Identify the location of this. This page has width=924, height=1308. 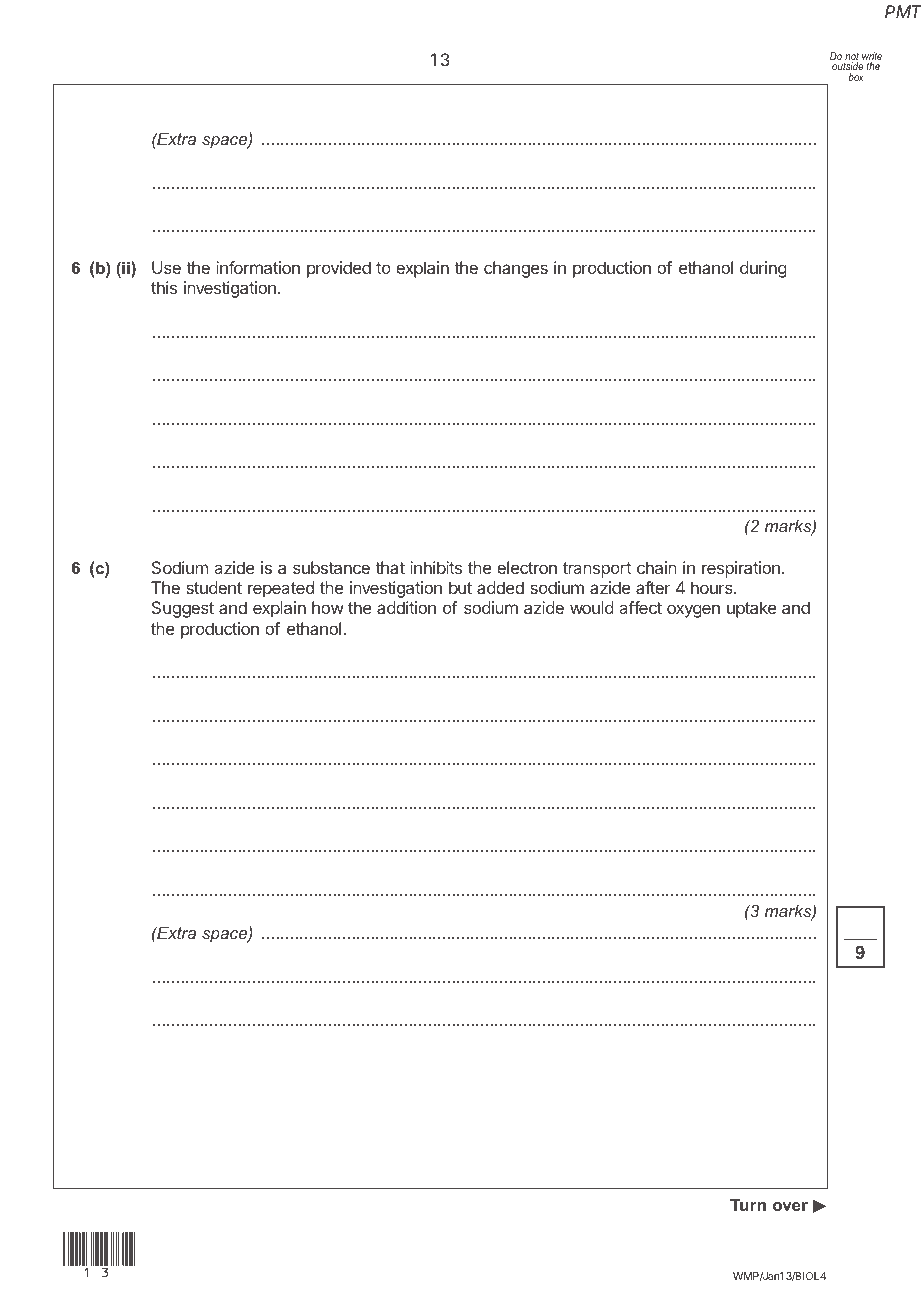
(164, 287).
